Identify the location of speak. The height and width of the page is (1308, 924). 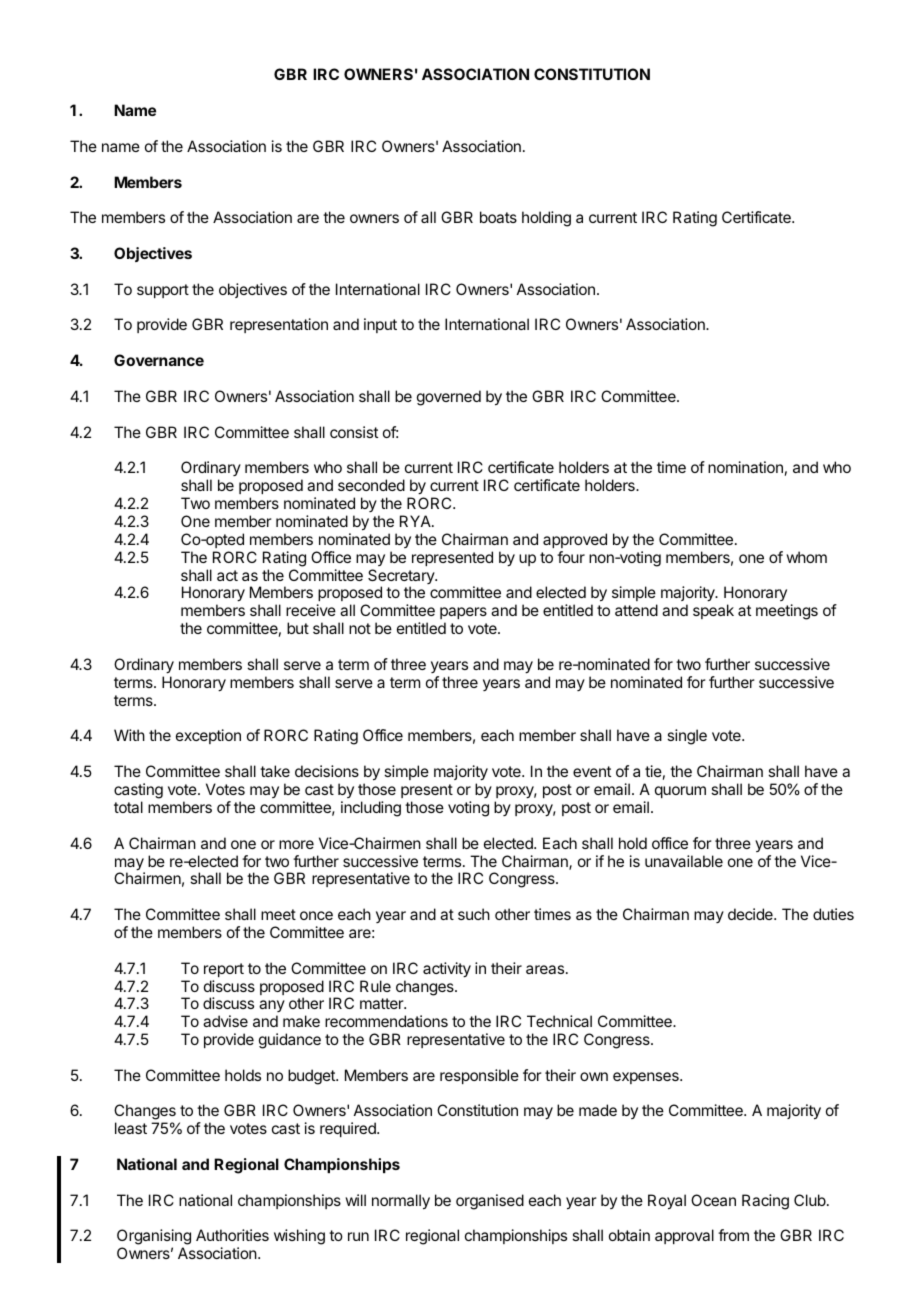
(713, 611).
